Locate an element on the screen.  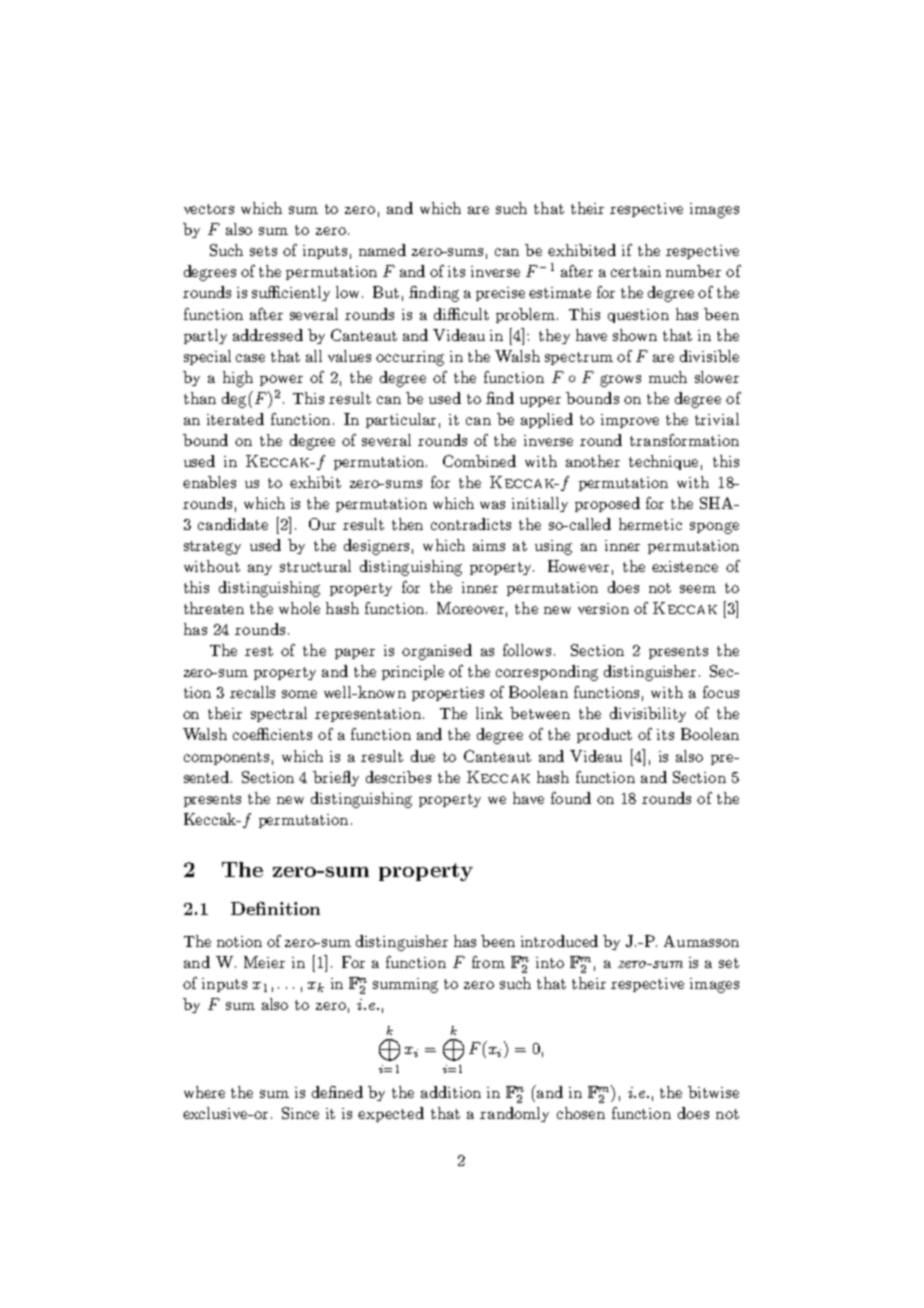
hermetic is located at coordinates (650, 524).
